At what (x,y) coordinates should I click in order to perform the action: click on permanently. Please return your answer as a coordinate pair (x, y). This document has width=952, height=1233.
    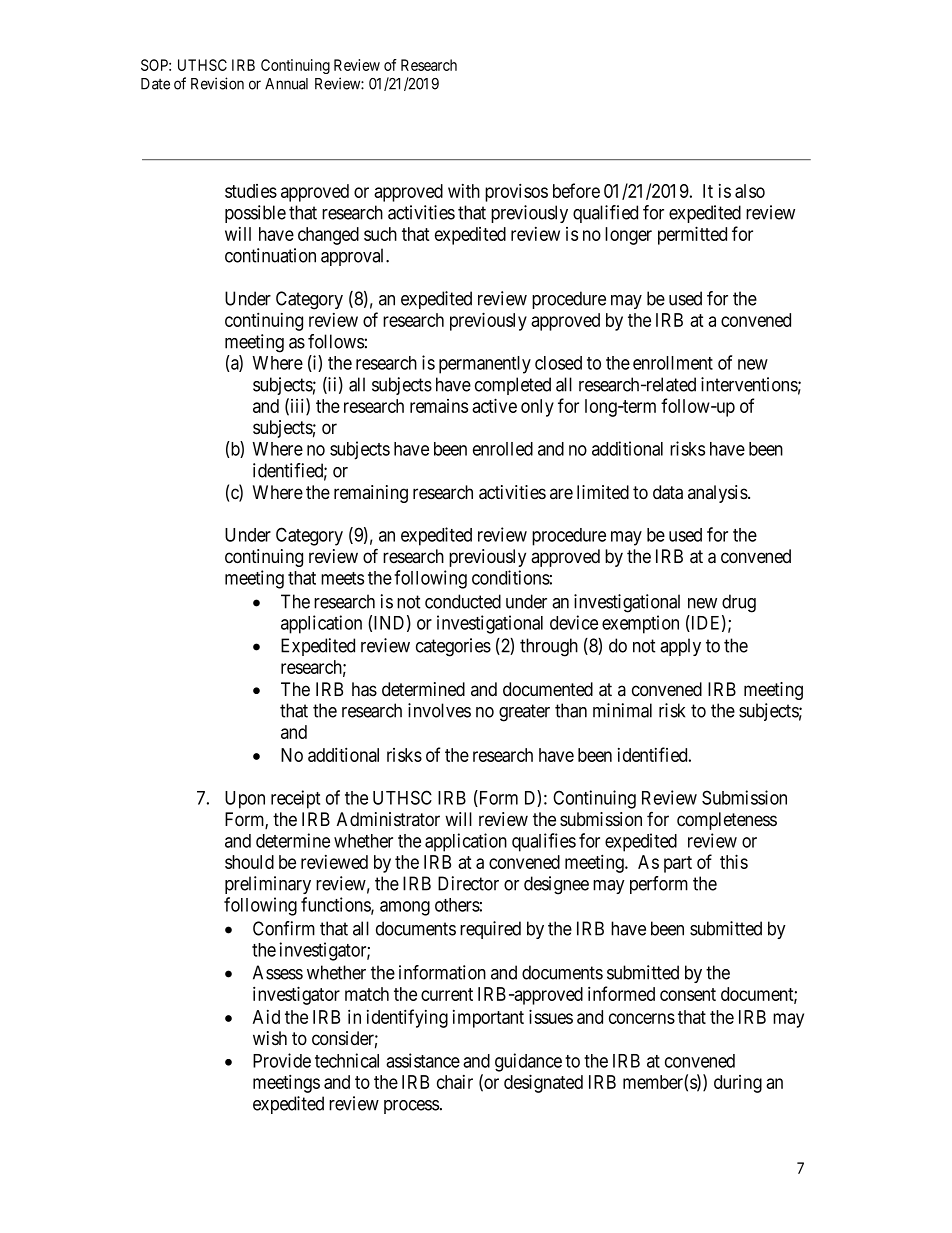
    Looking at the image, I should click on (485, 365).
